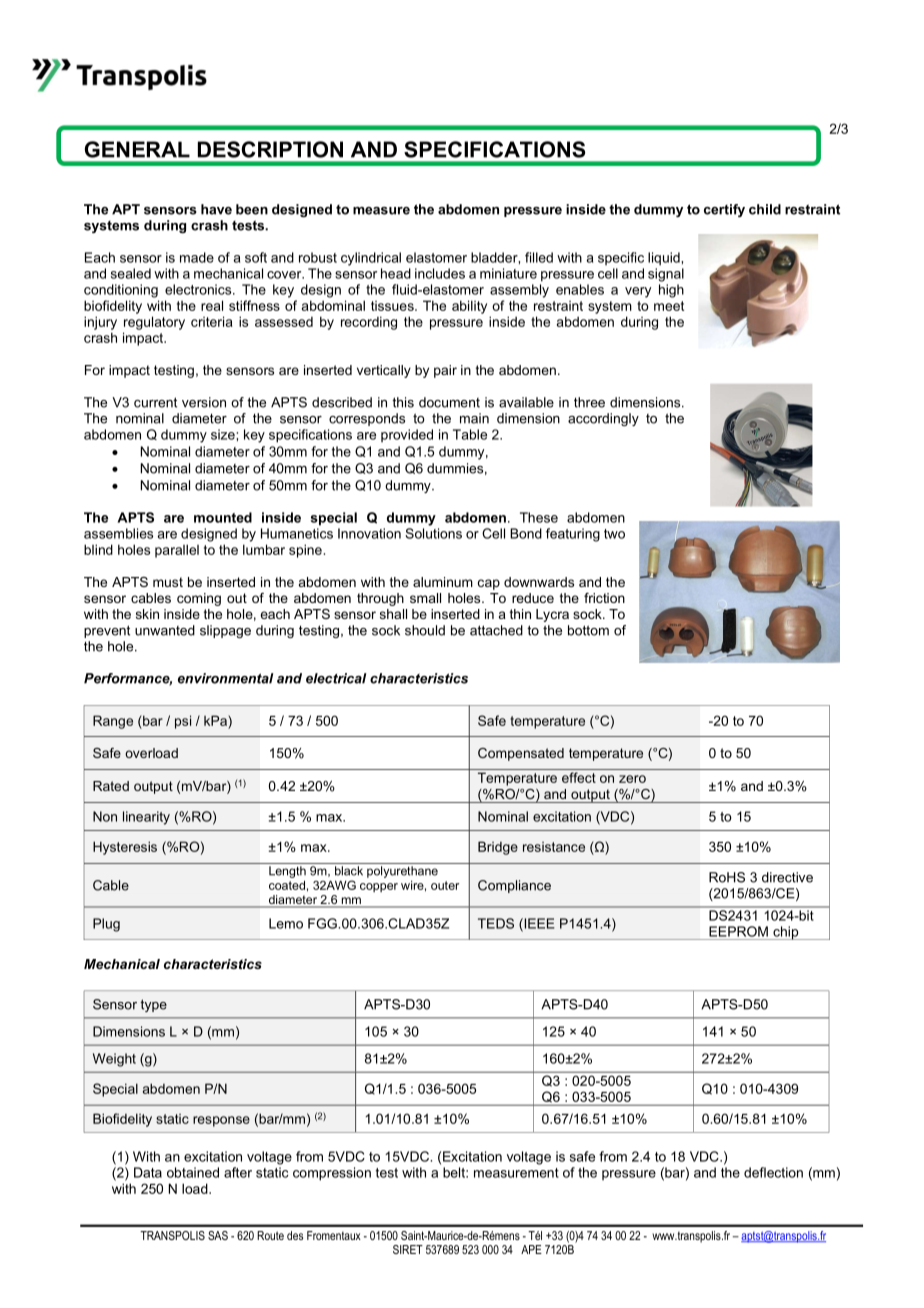 The height and width of the screenshot is (1308, 924). I want to click on SAS, so click(218, 1235).
